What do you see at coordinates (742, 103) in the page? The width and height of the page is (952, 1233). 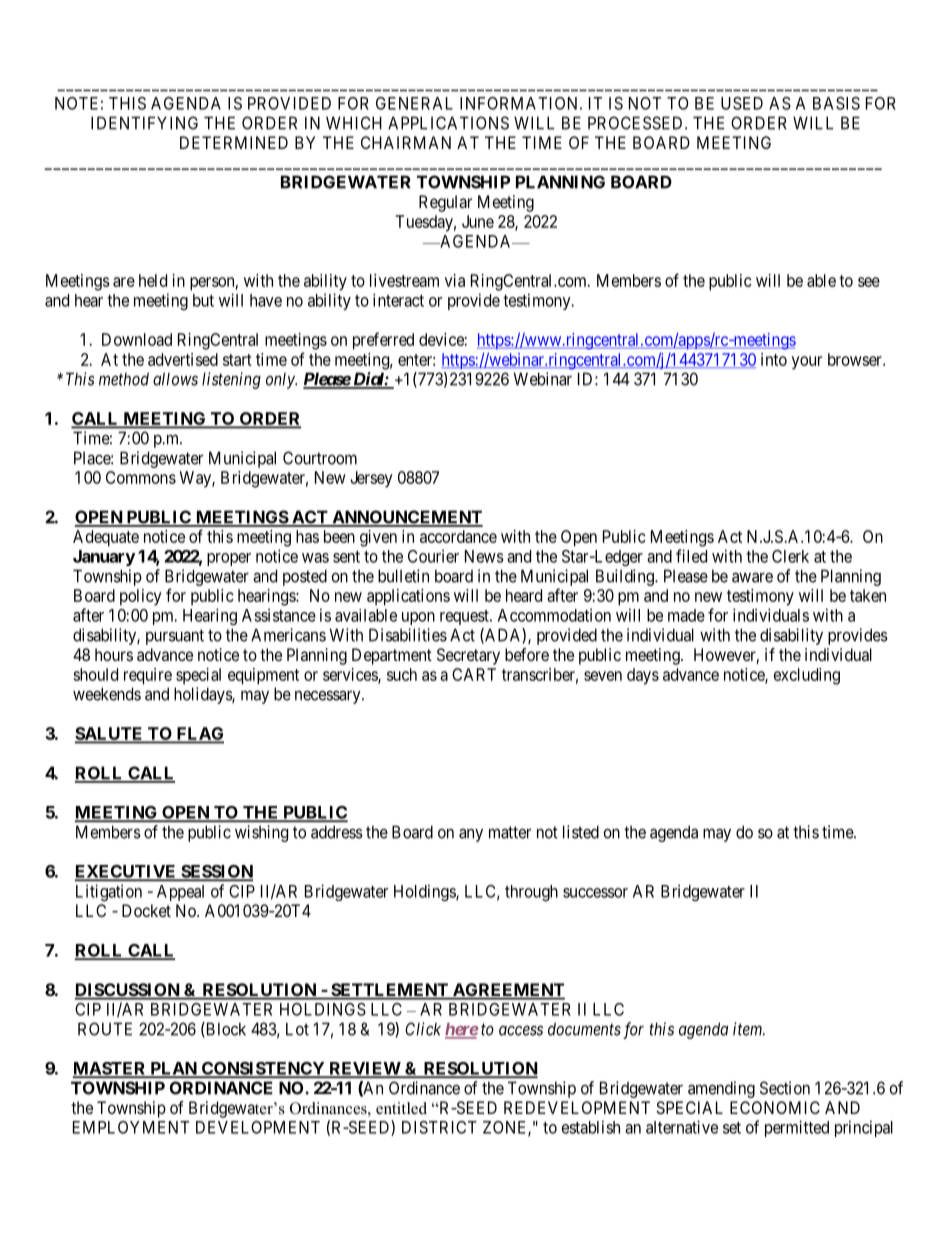 I see `USED` at bounding box center [742, 103].
